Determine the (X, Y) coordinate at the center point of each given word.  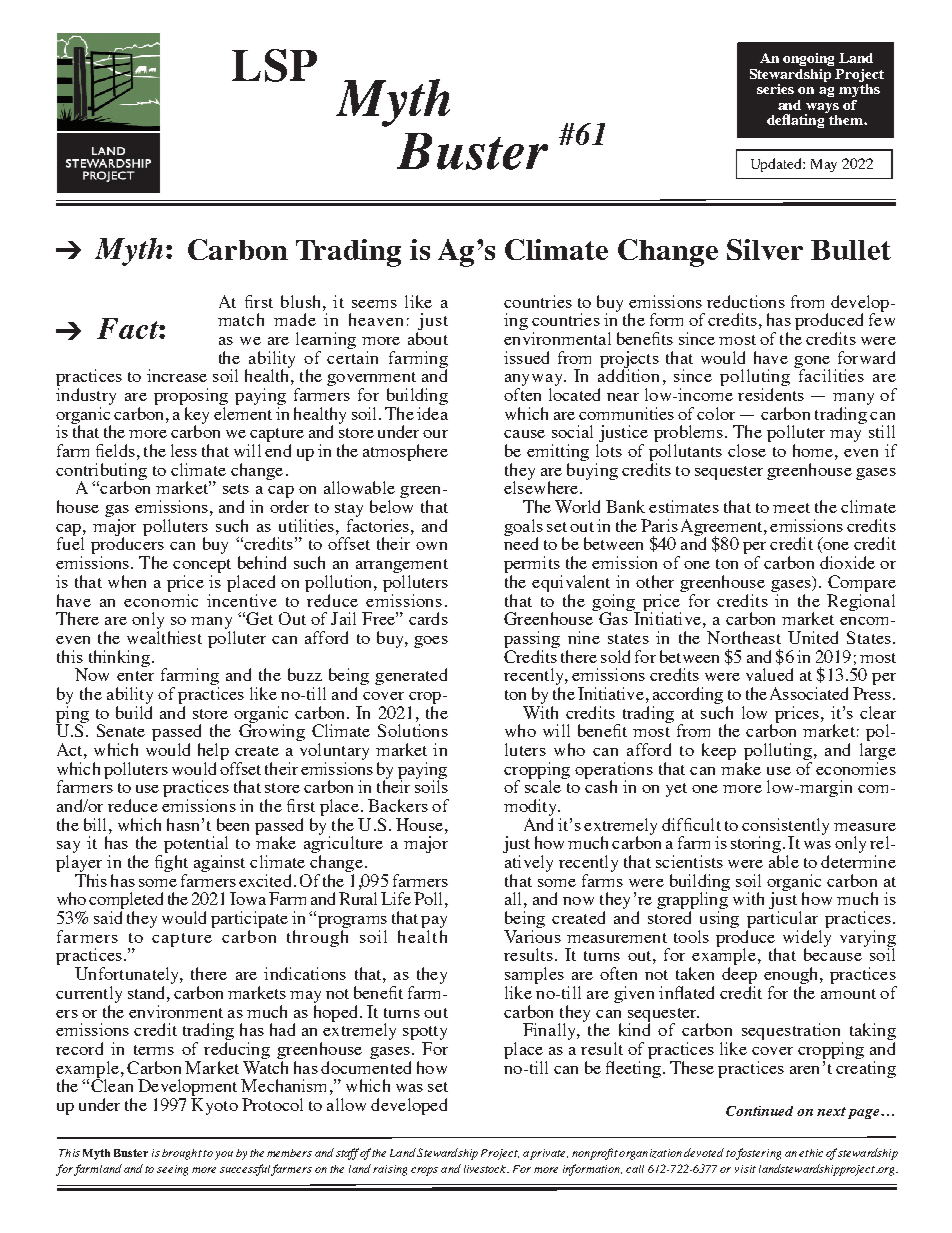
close (747, 450)
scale (544, 785)
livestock (486, 1169)
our (435, 434)
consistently (785, 827)
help (213, 751)
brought (182, 1154)
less (184, 450)
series (775, 89)
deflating (797, 120)
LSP (274, 65)
